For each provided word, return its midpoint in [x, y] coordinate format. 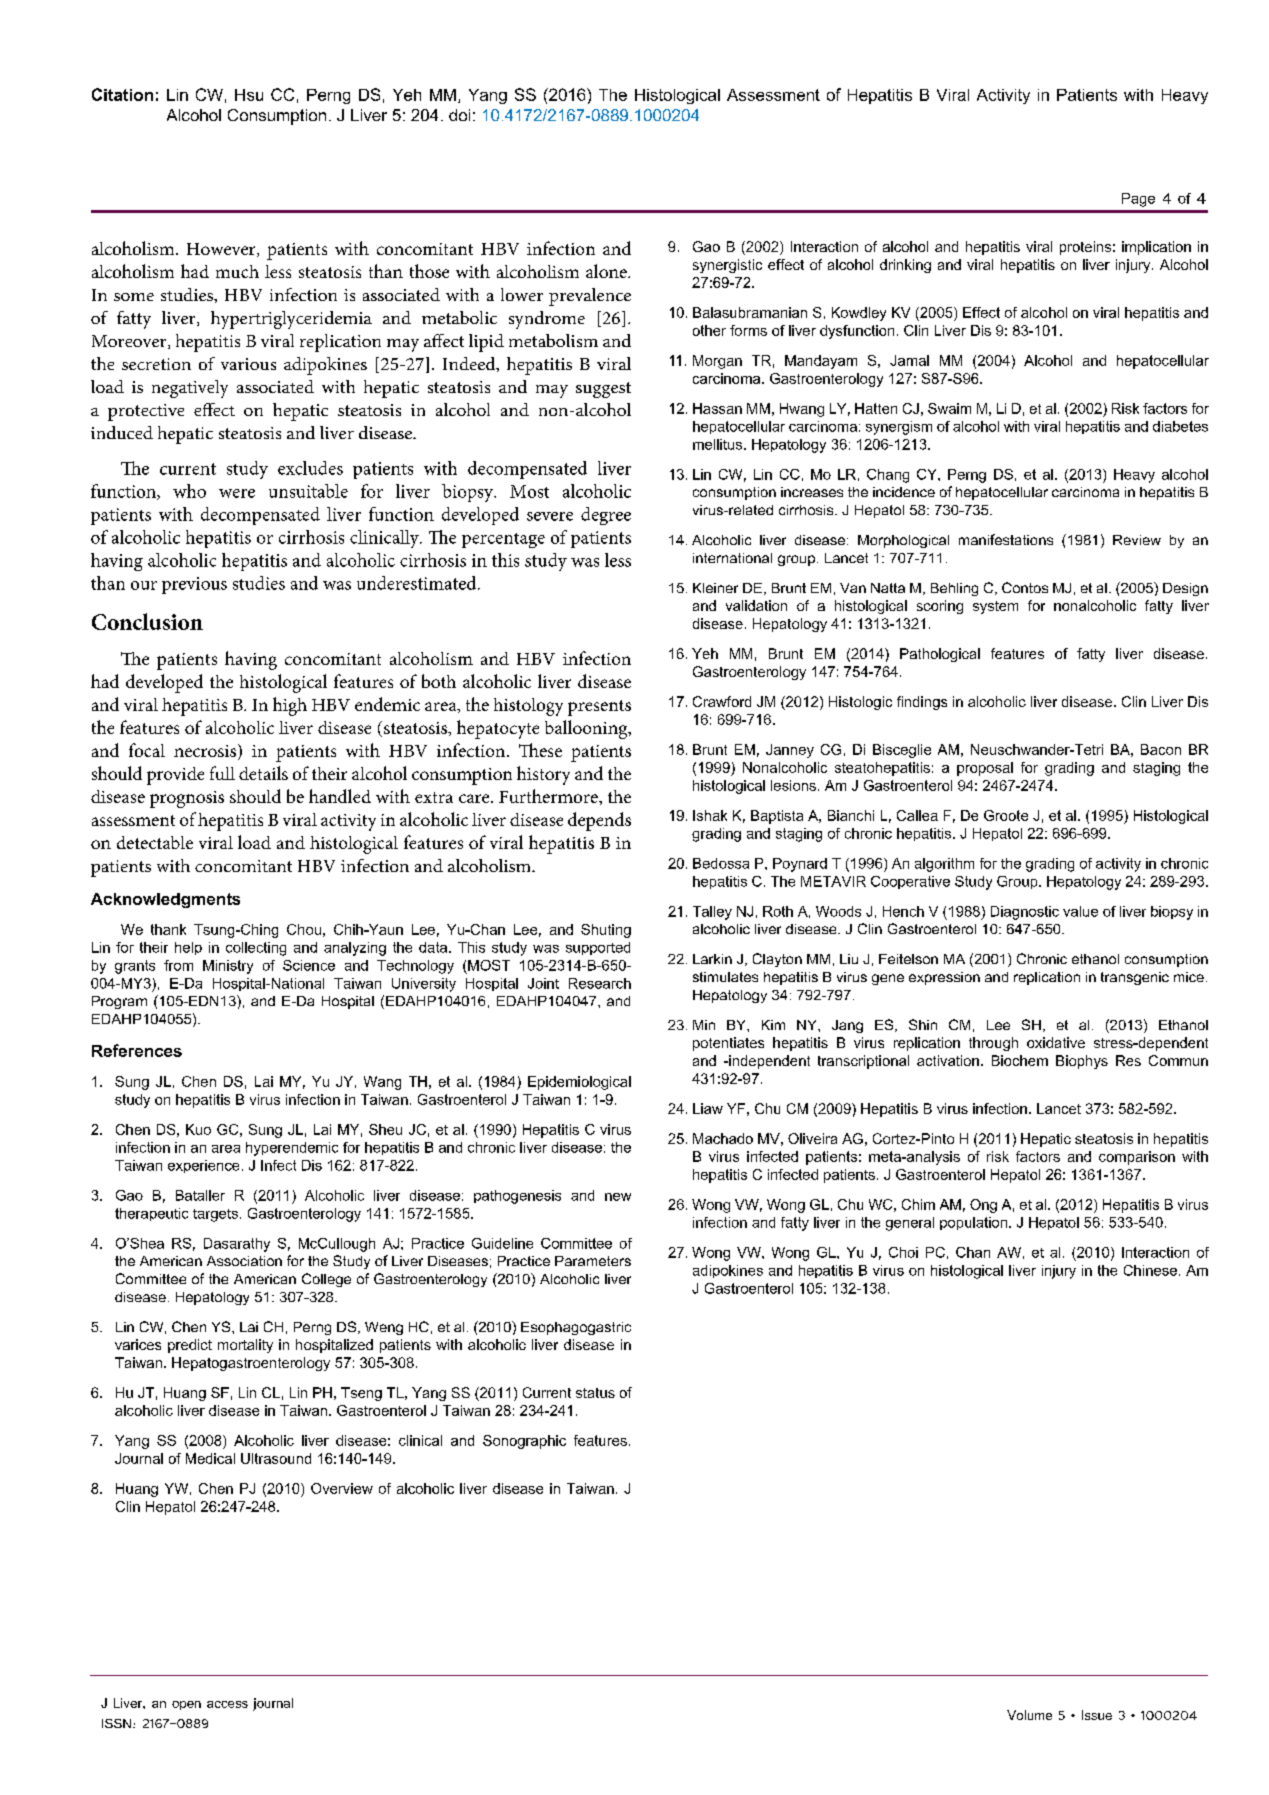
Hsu [249, 95]
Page [1138, 200]
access [227, 1704]
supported [598, 948]
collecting [256, 949]
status [595, 1393]
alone [607, 271]
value [1080, 911]
